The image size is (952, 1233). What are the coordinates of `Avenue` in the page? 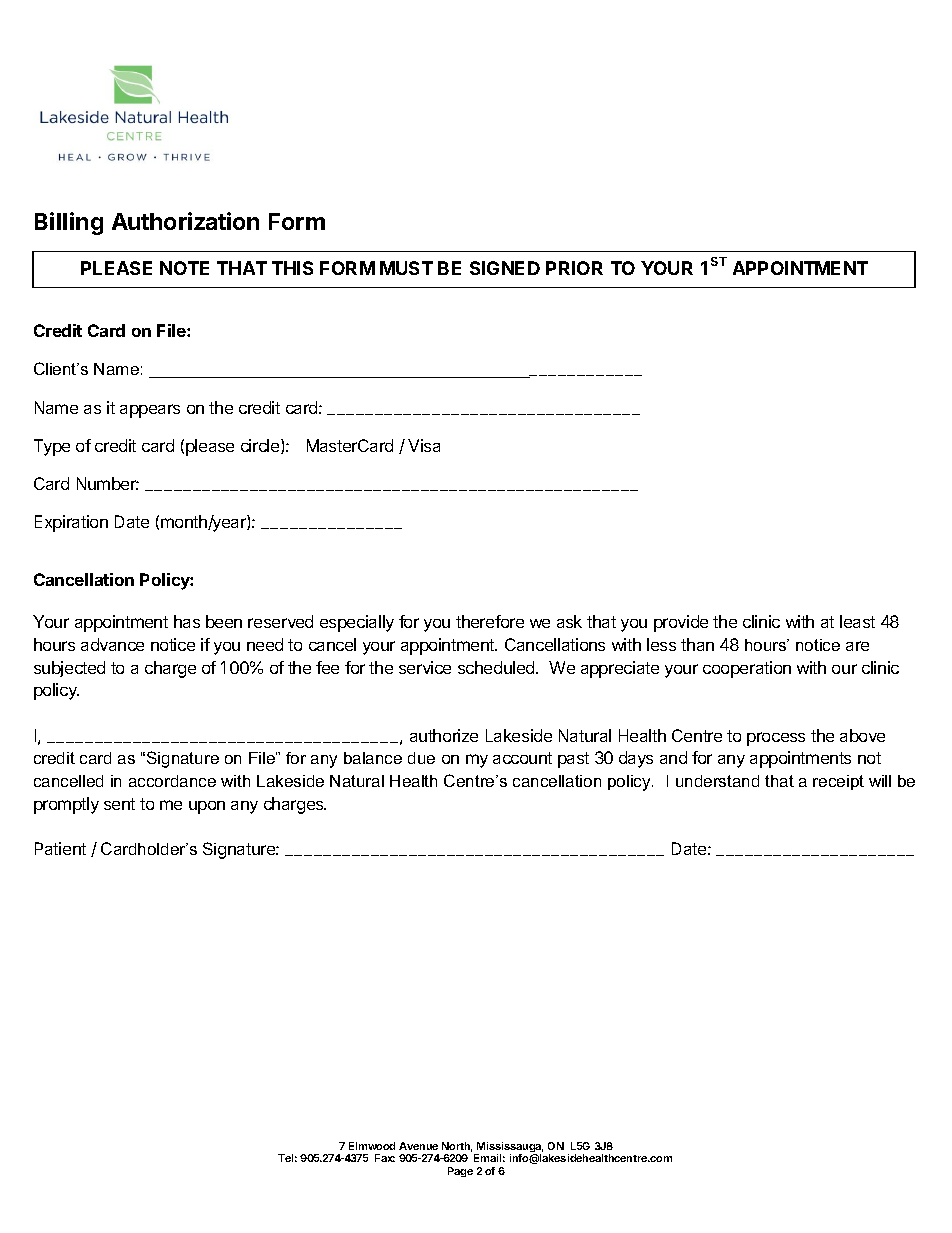 It's located at (418, 1146).
